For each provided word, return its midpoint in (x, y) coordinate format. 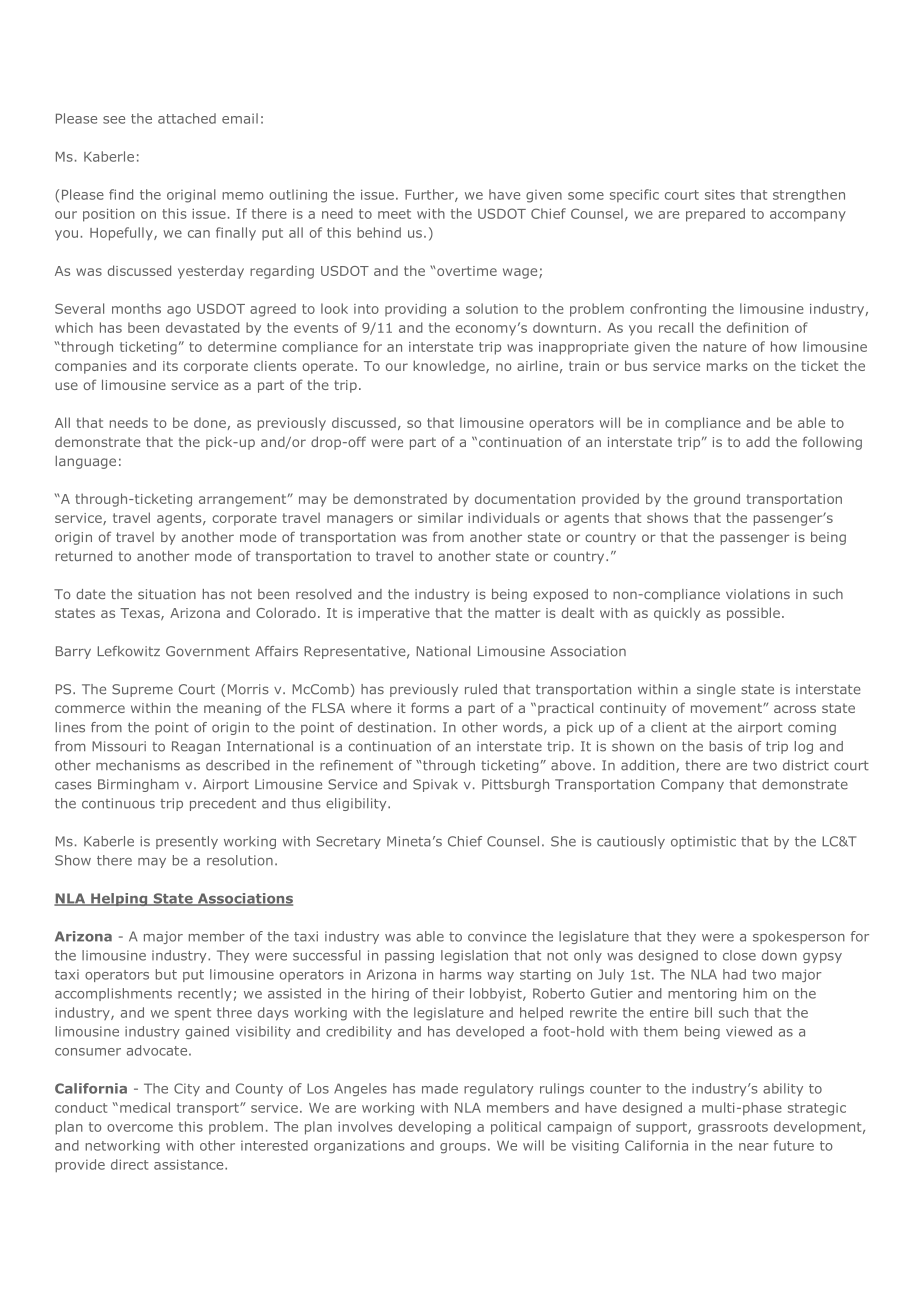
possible (753, 614)
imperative (394, 614)
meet (394, 214)
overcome (140, 1128)
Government (208, 651)
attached (187, 118)
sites (720, 195)
